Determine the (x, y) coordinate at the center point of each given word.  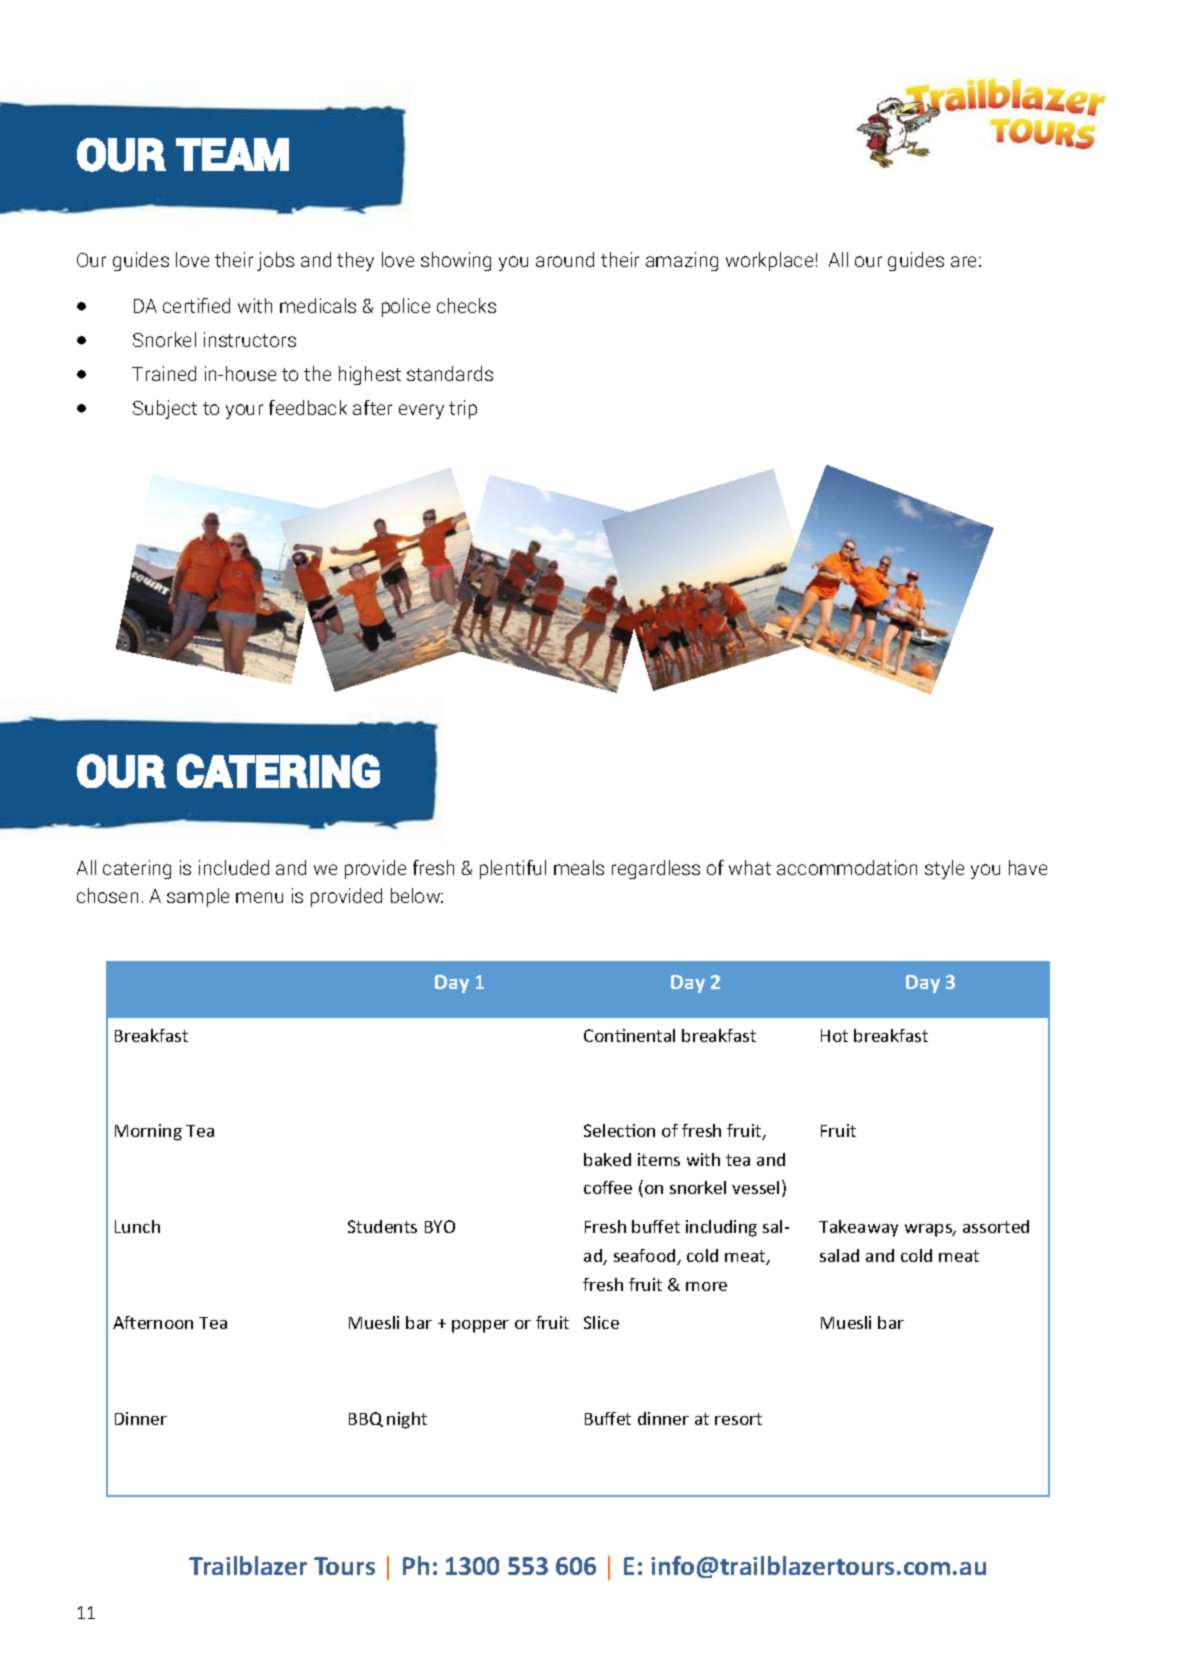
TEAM (232, 154)
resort (738, 1419)
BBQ (366, 1419)
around (565, 259)
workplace (769, 261)
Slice (601, 1322)
